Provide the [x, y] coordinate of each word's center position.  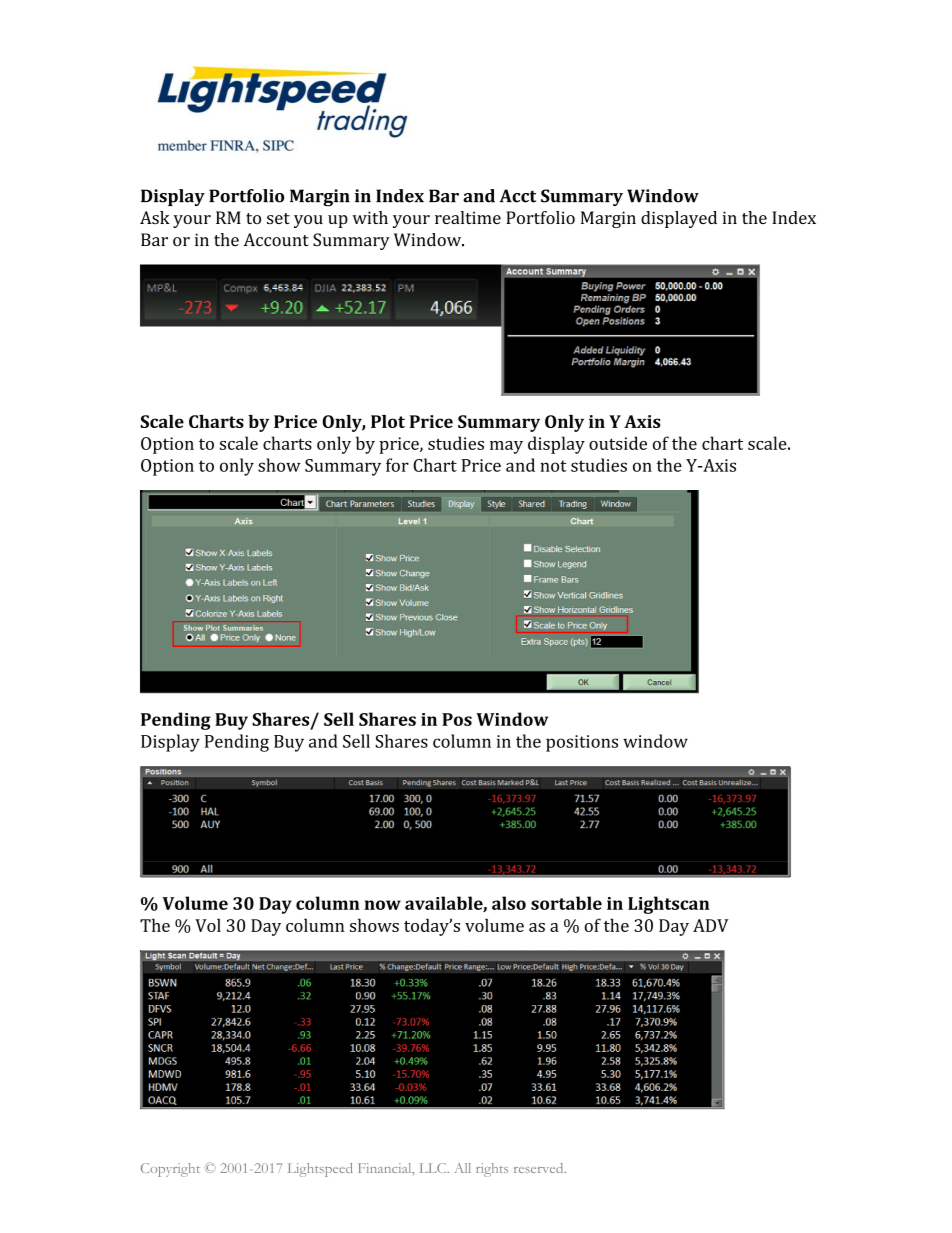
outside [618, 443]
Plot [388, 421]
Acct [518, 196]
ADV [711, 925]
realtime [468, 217]
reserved [540, 1168]
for [397, 465]
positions [582, 743]
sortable [566, 903]
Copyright [170, 1170]
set [278, 218]
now [383, 905]
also [509, 903]
